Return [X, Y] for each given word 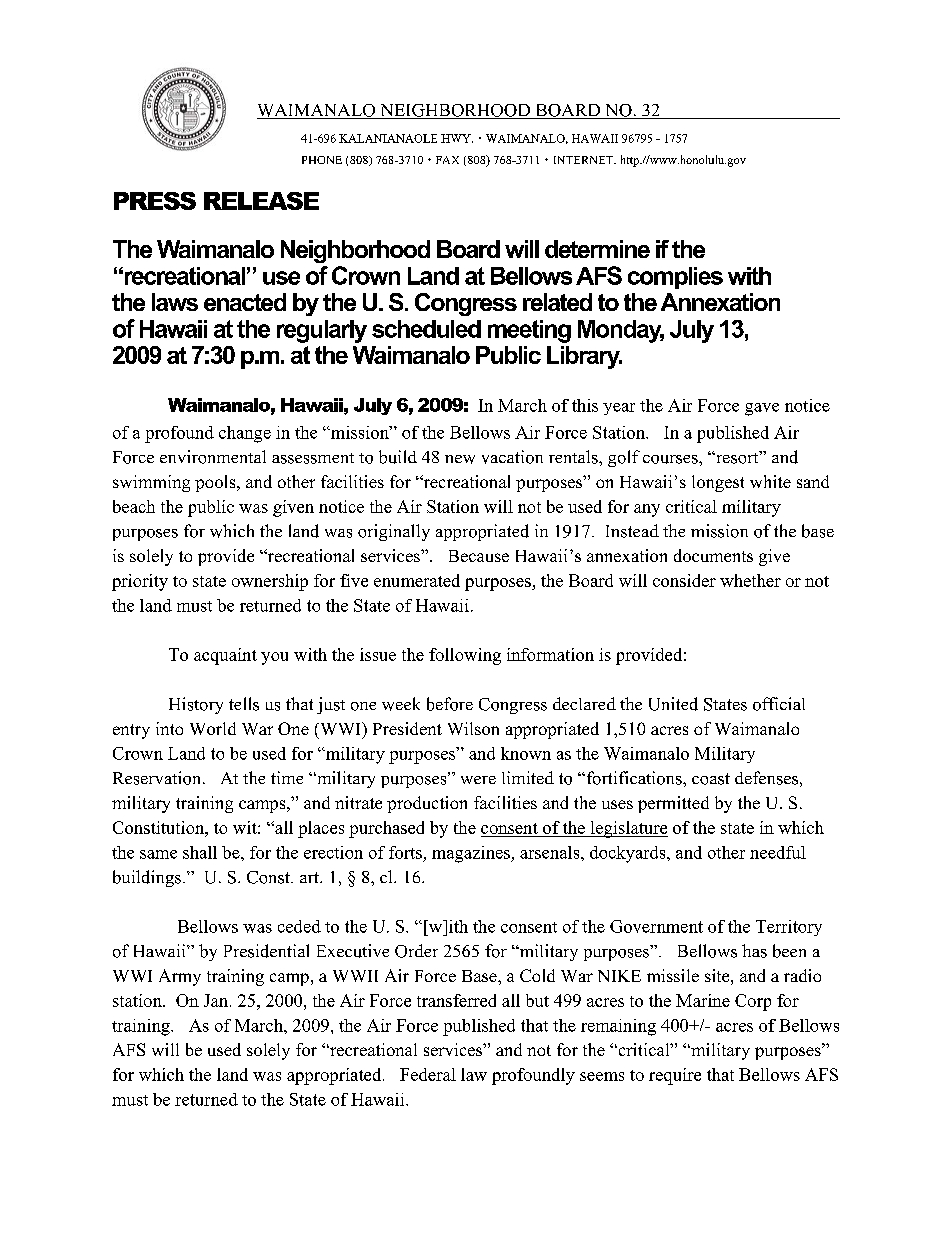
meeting [529, 331]
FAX [447, 160]
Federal [428, 1074]
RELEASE [261, 201]
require [675, 1076]
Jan [217, 1000]
